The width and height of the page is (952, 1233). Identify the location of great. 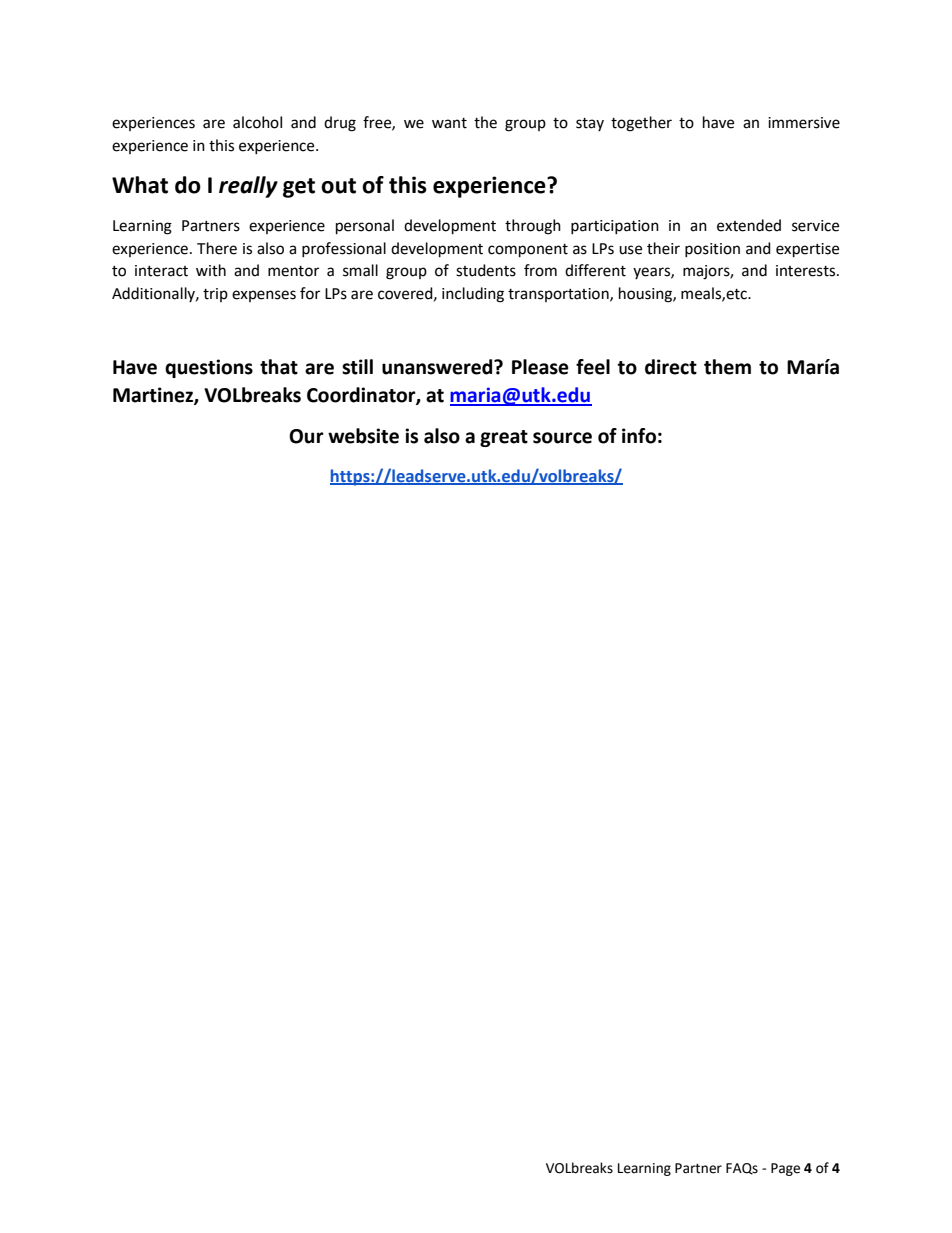
(504, 438).
